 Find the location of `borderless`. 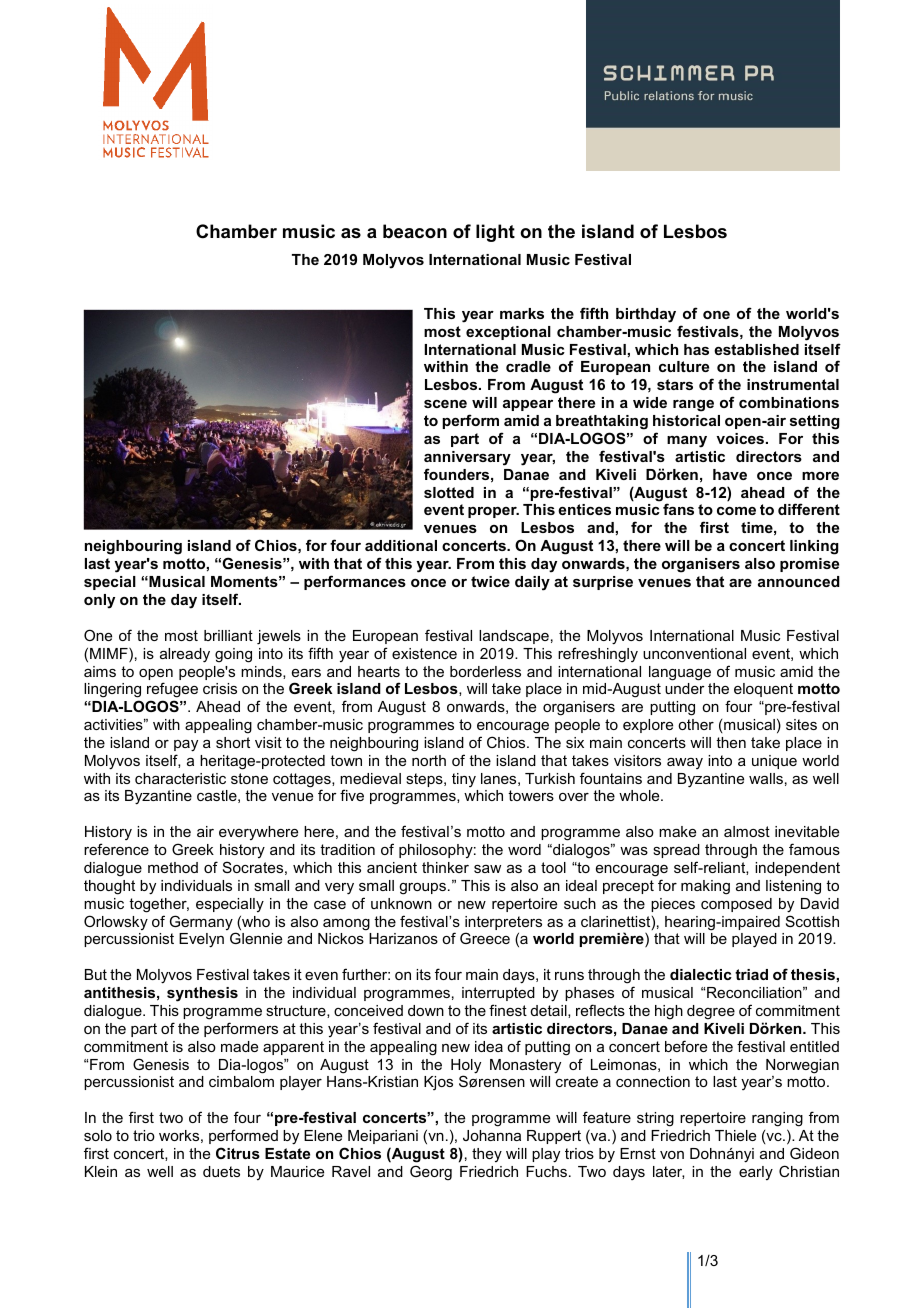

borderless is located at coordinates (485, 671).
